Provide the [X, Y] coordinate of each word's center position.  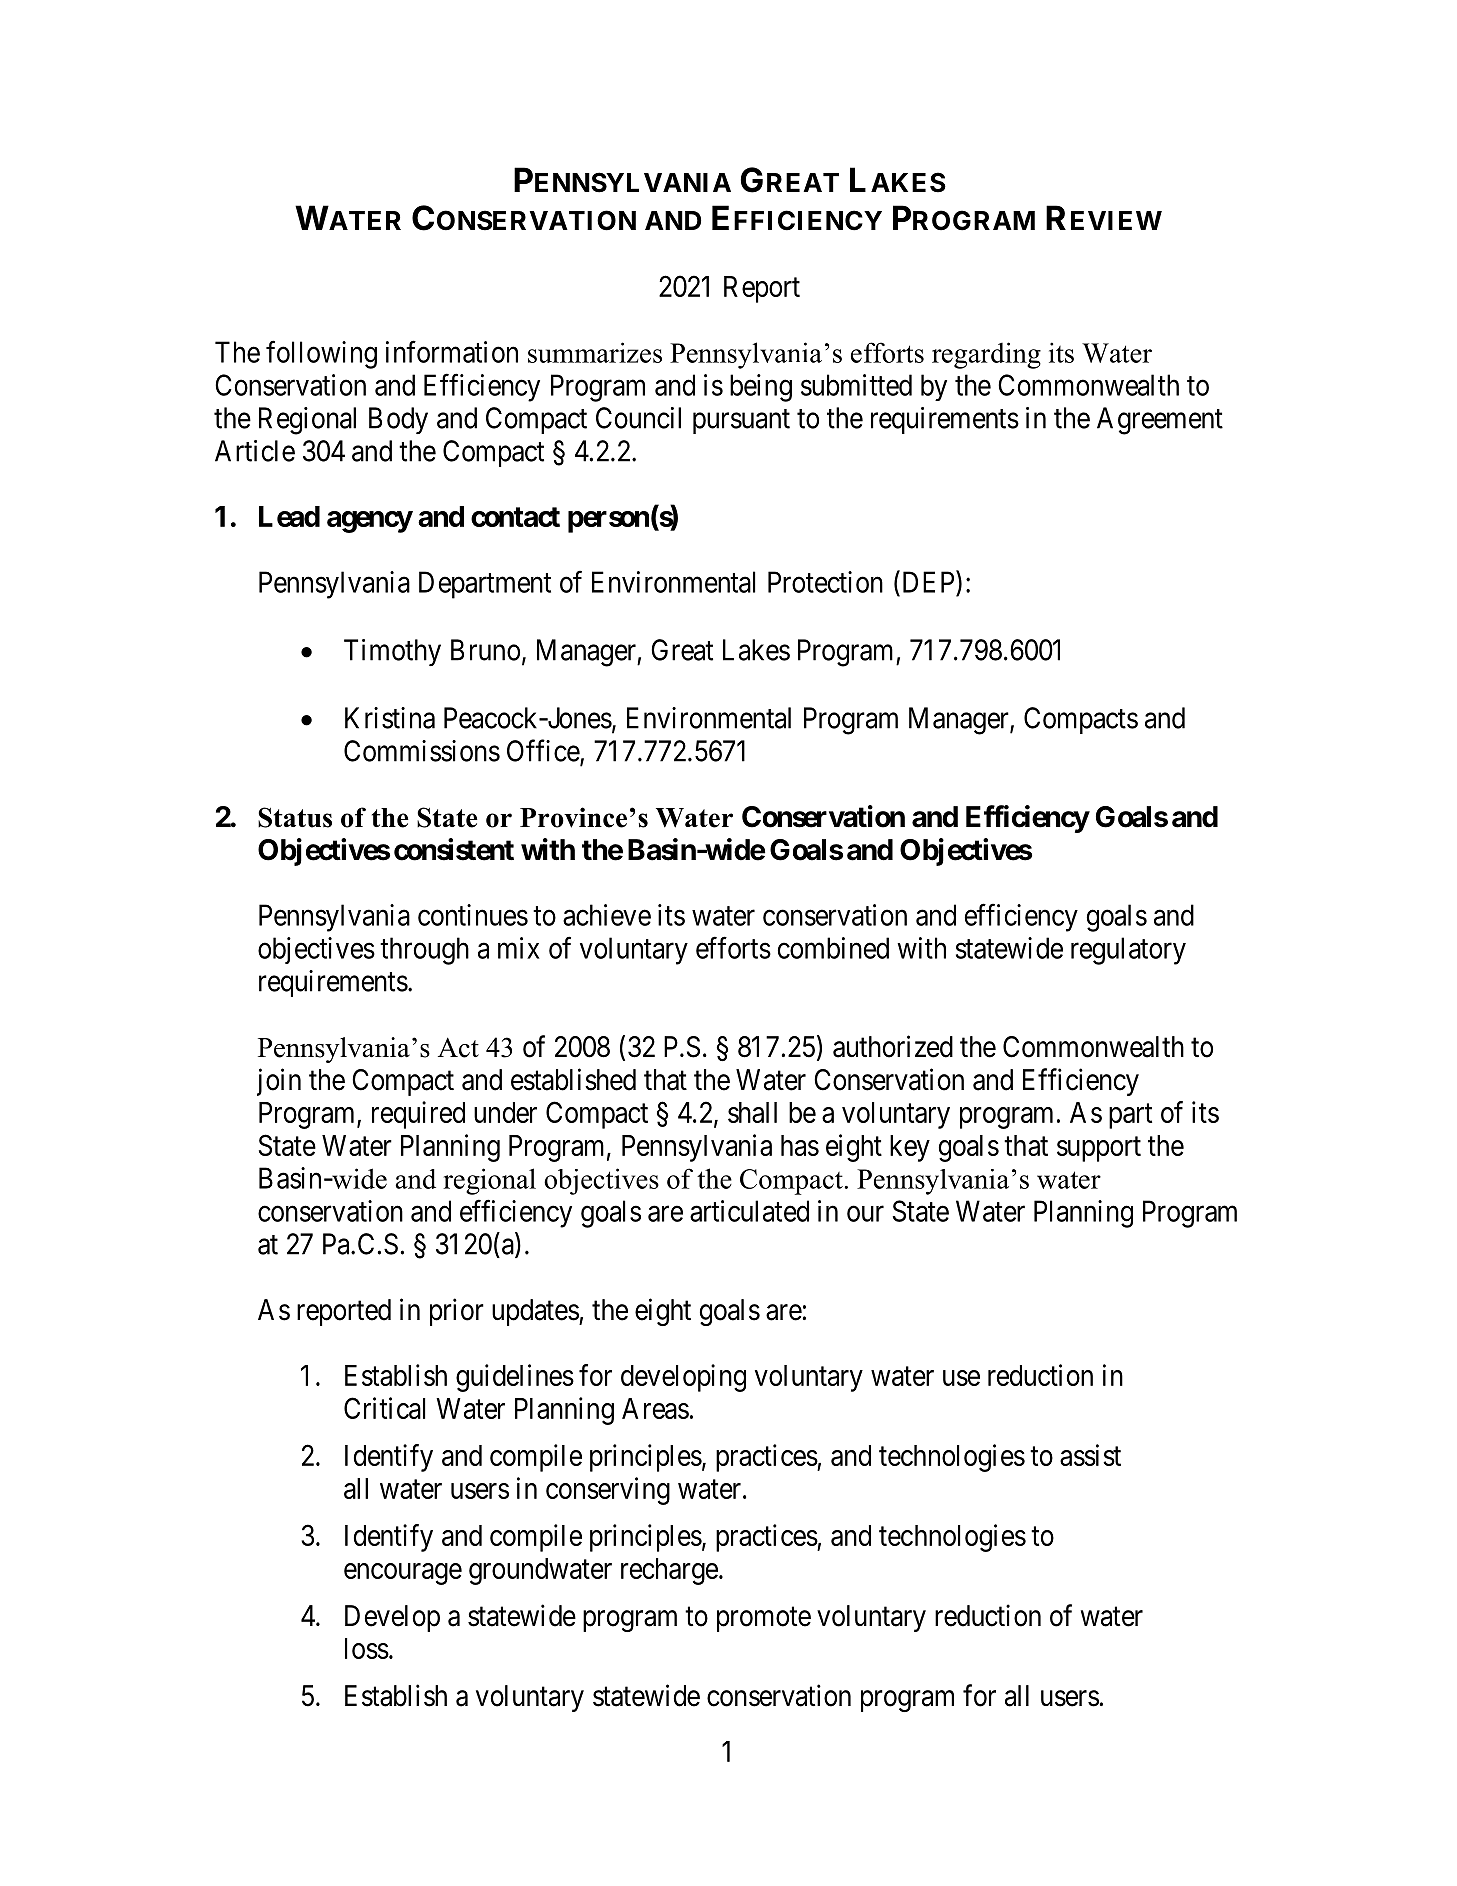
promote [764, 1619]
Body [398, 420]
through [424, 951]
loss [367, 1648]
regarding [986, 355]
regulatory [1128, 951]
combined [833, 948]
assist [1090, 1455]
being [761, 388]
